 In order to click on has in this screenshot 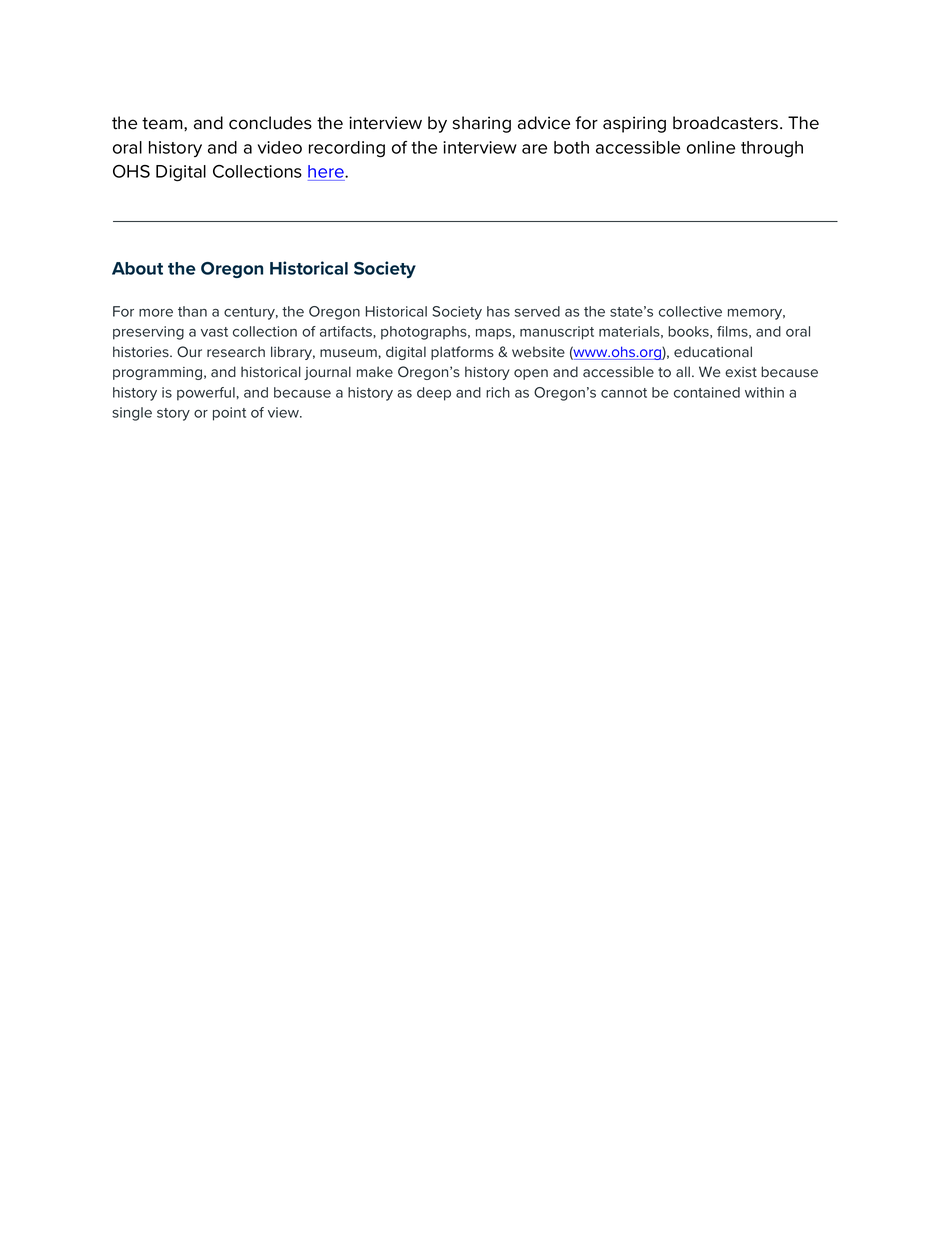, I will do `click(498, 311)`.
